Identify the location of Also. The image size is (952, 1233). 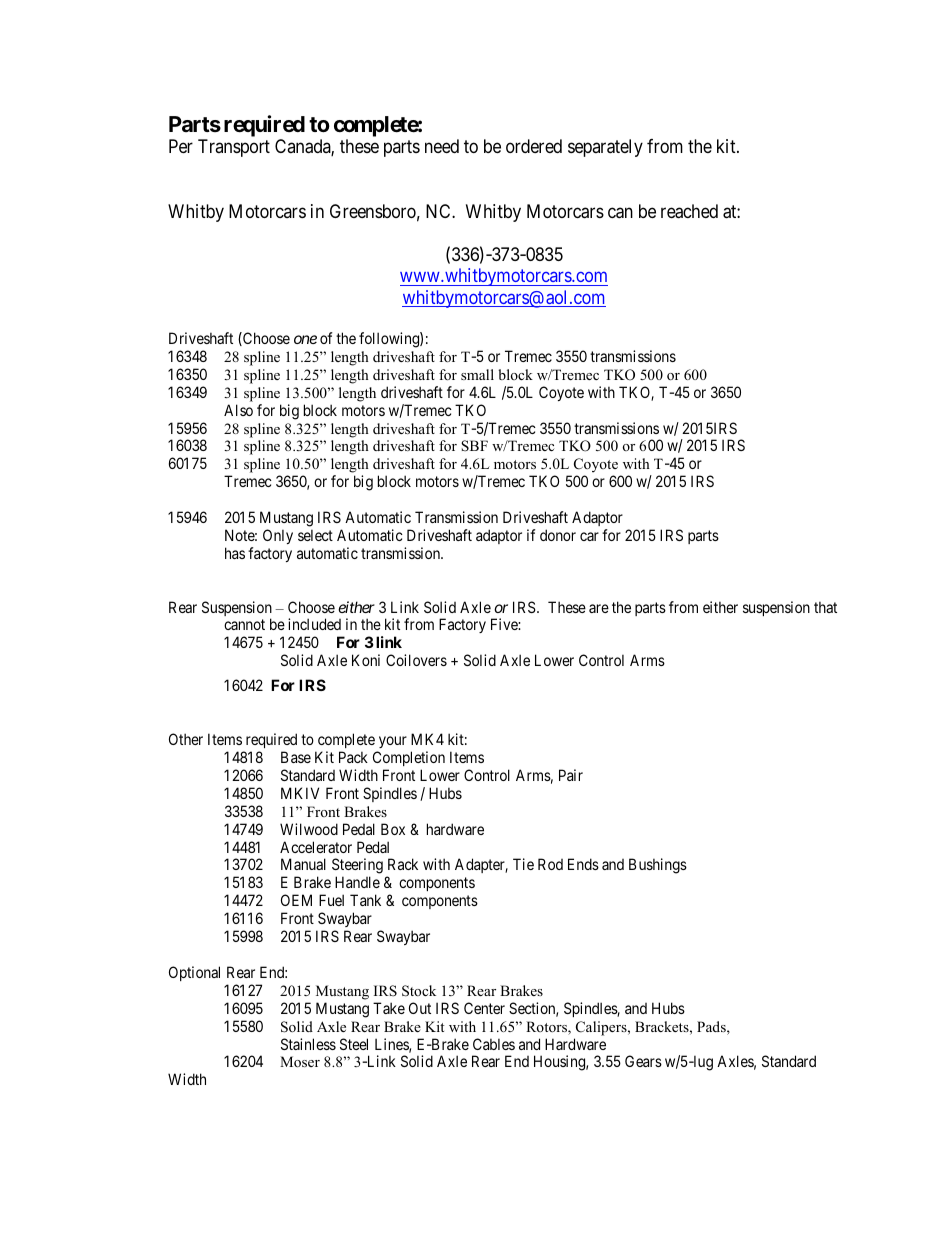
(238, 410).
